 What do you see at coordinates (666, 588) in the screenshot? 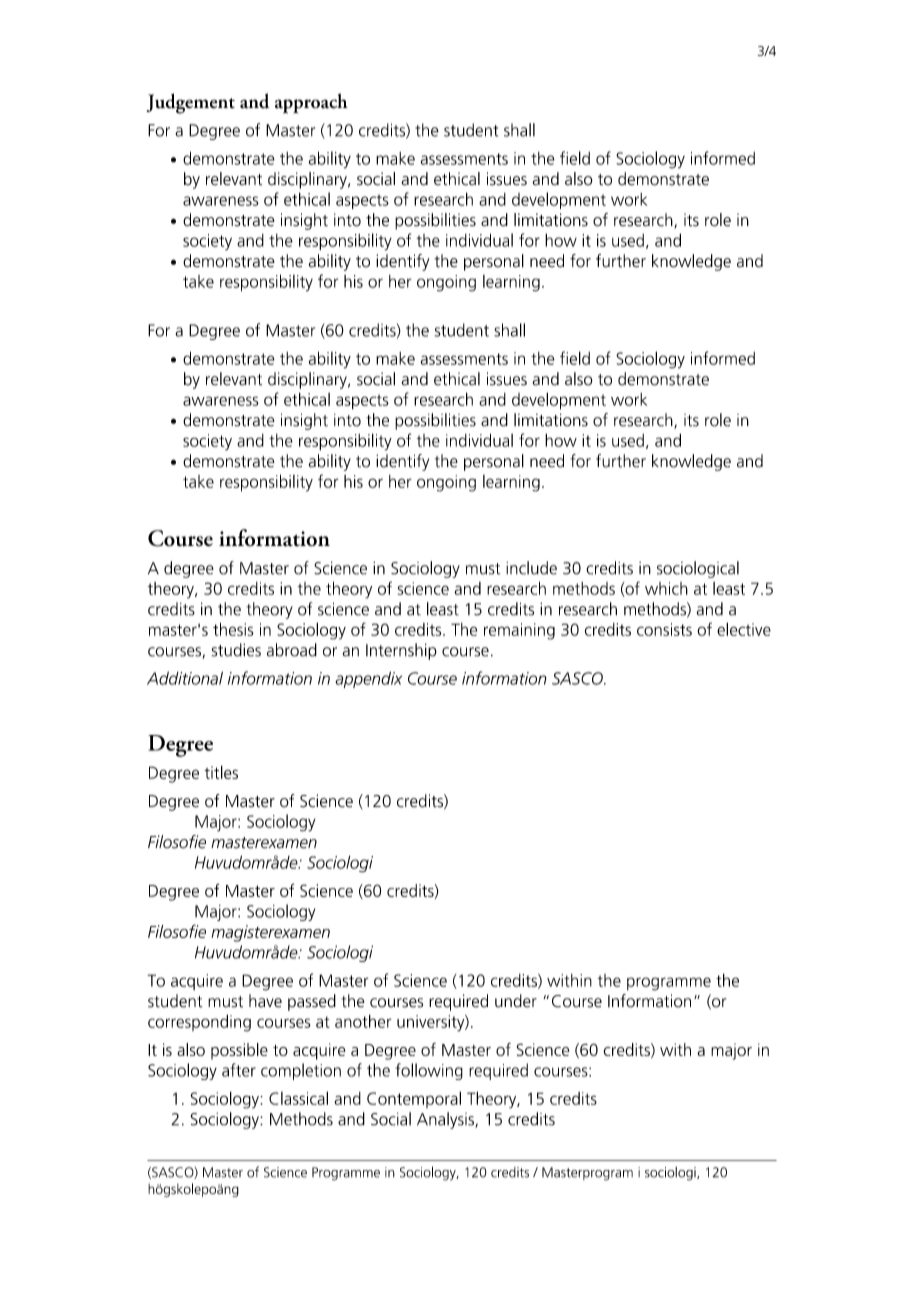
I see `which` at bounding box center [666, 588].
